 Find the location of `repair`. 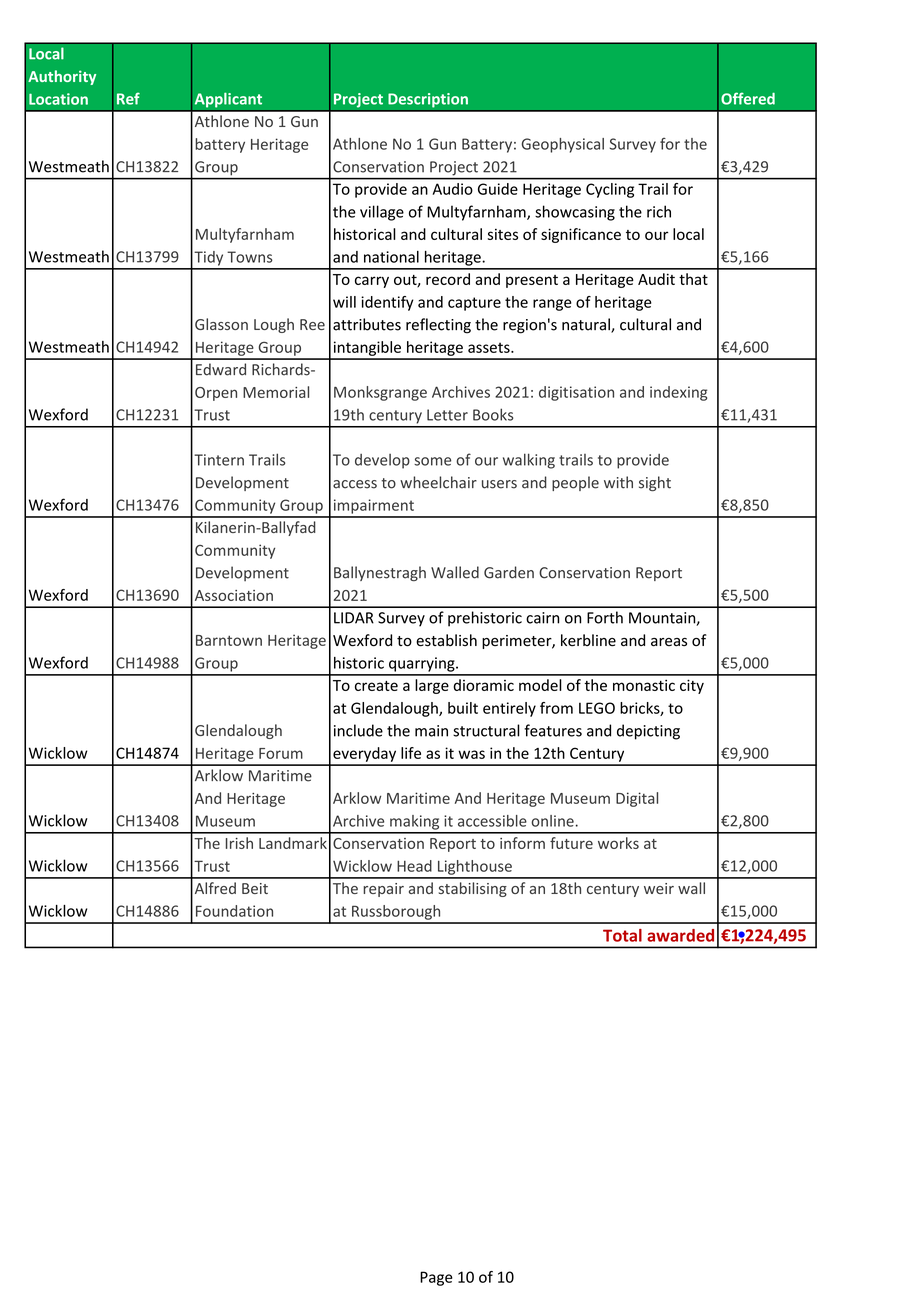

repair is located at coordinates (383, 890).
